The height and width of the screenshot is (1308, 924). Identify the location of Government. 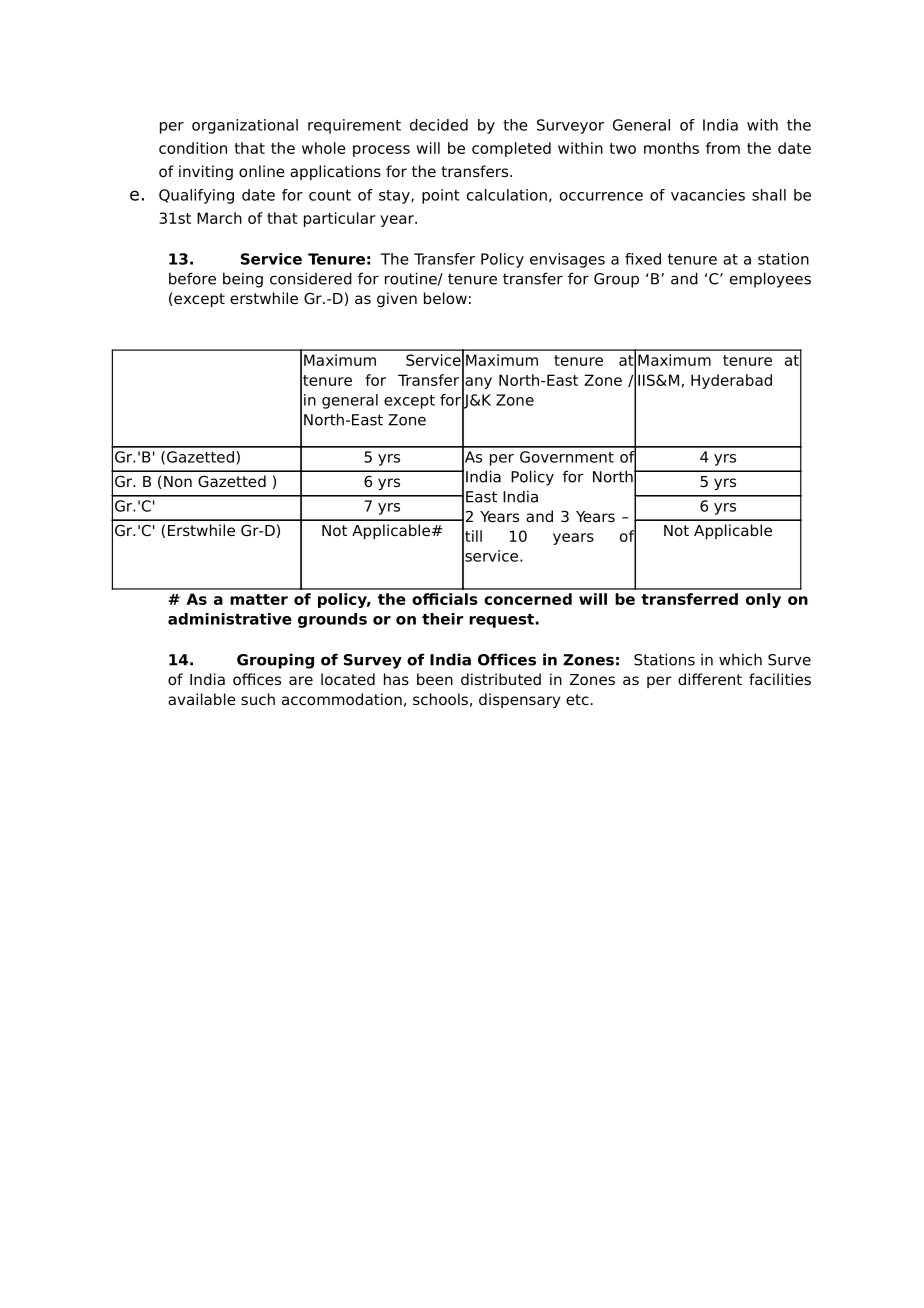
(567, 457).
